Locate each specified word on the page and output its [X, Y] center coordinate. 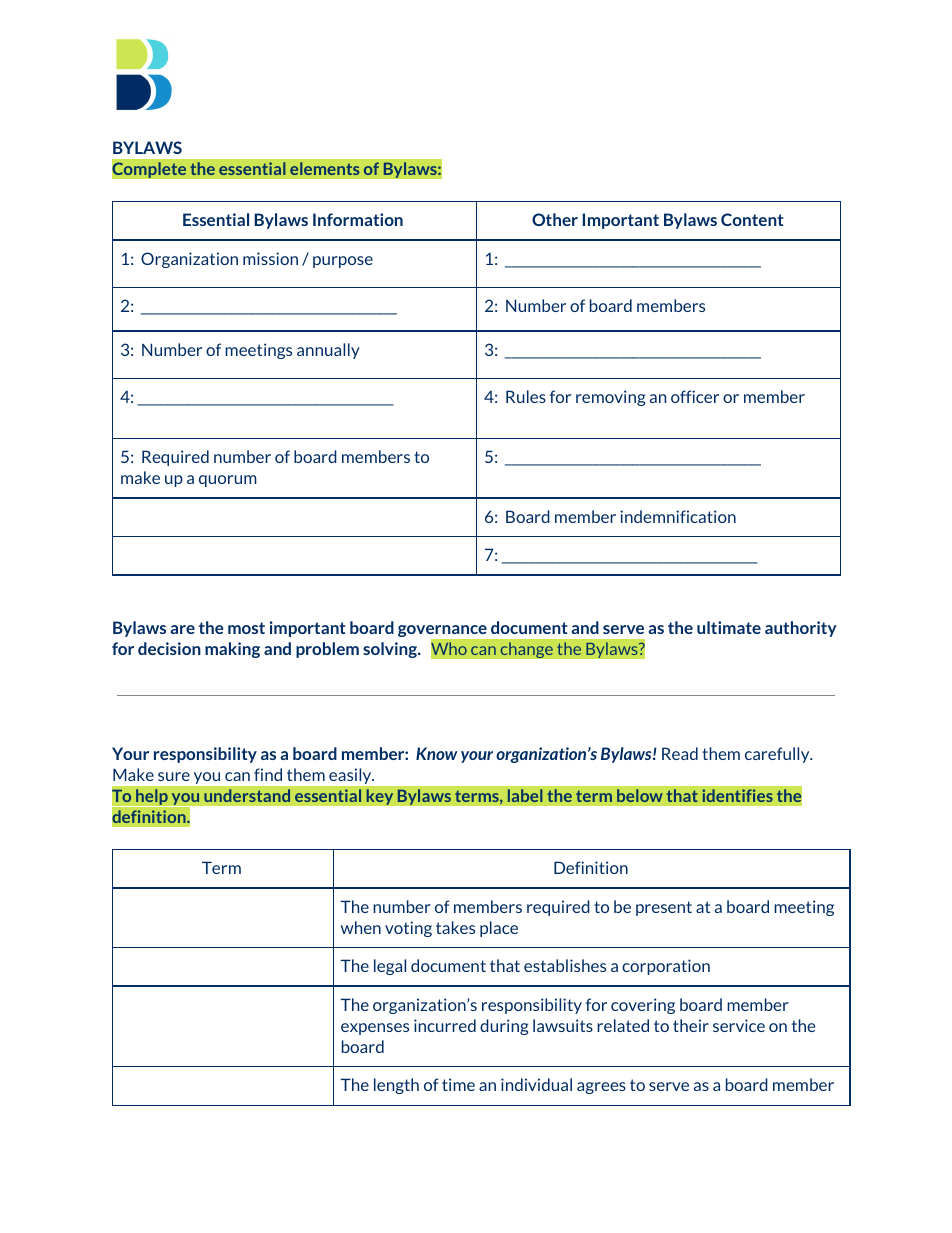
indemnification [678, 516]
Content [752, 219]
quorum [228, 481]
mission [270, 258]
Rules [526, 396]
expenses [375, 1029]
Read [680, 753]
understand [247, 796]
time [458, 1084]
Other [555, 219]
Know [437, 753]
